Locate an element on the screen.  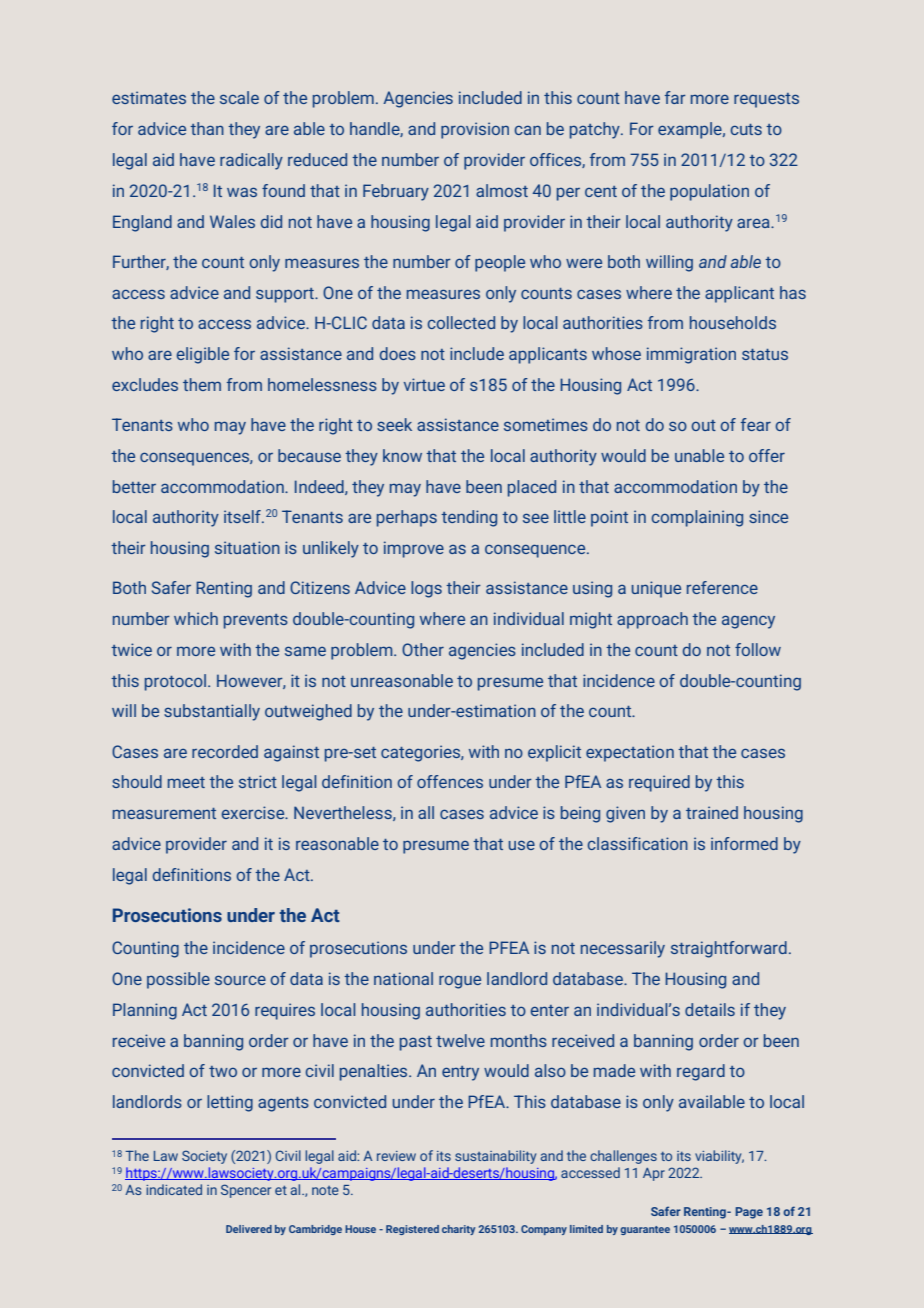
protocol is located at coordinates (175, 682).
